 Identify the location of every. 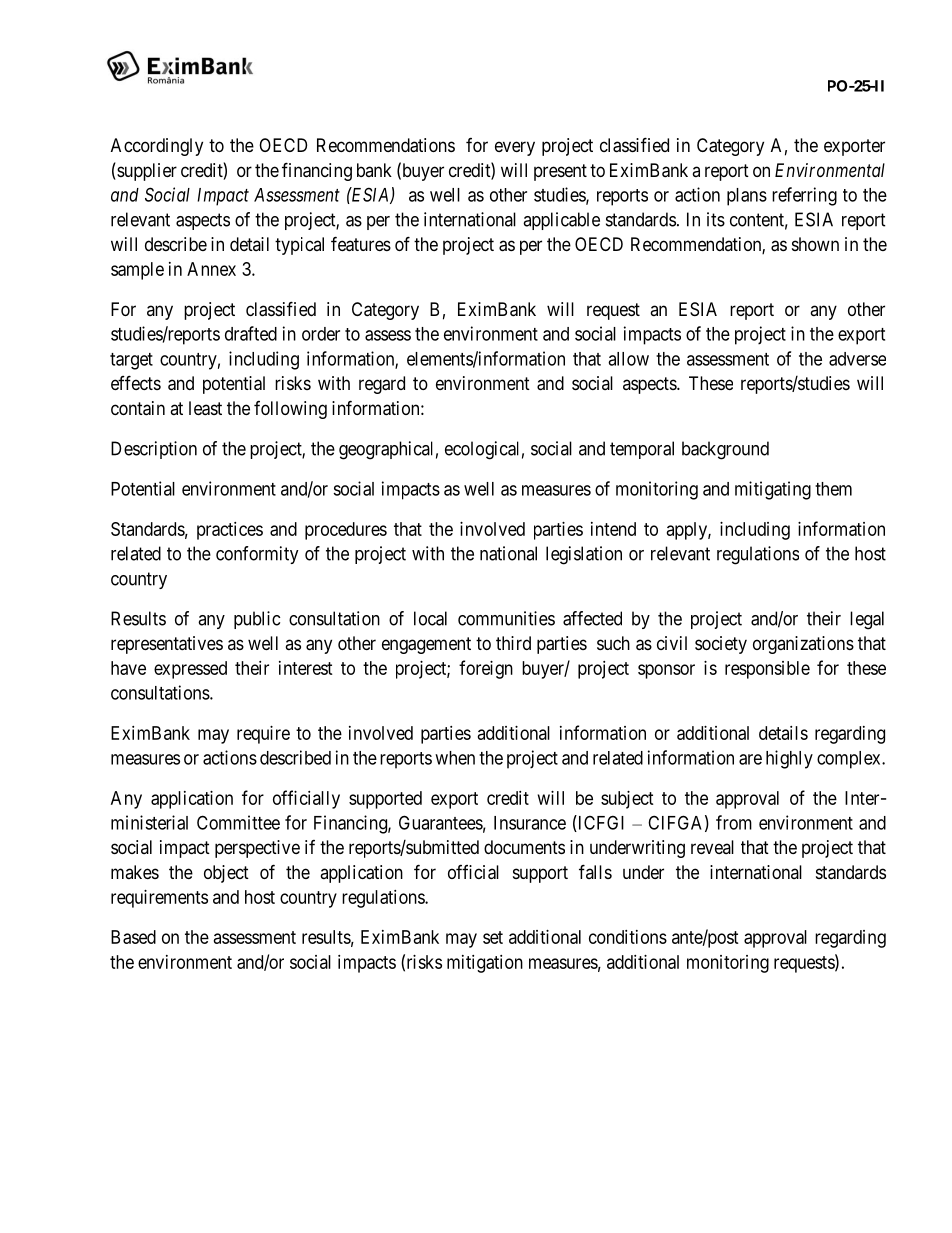
(515, 148).
